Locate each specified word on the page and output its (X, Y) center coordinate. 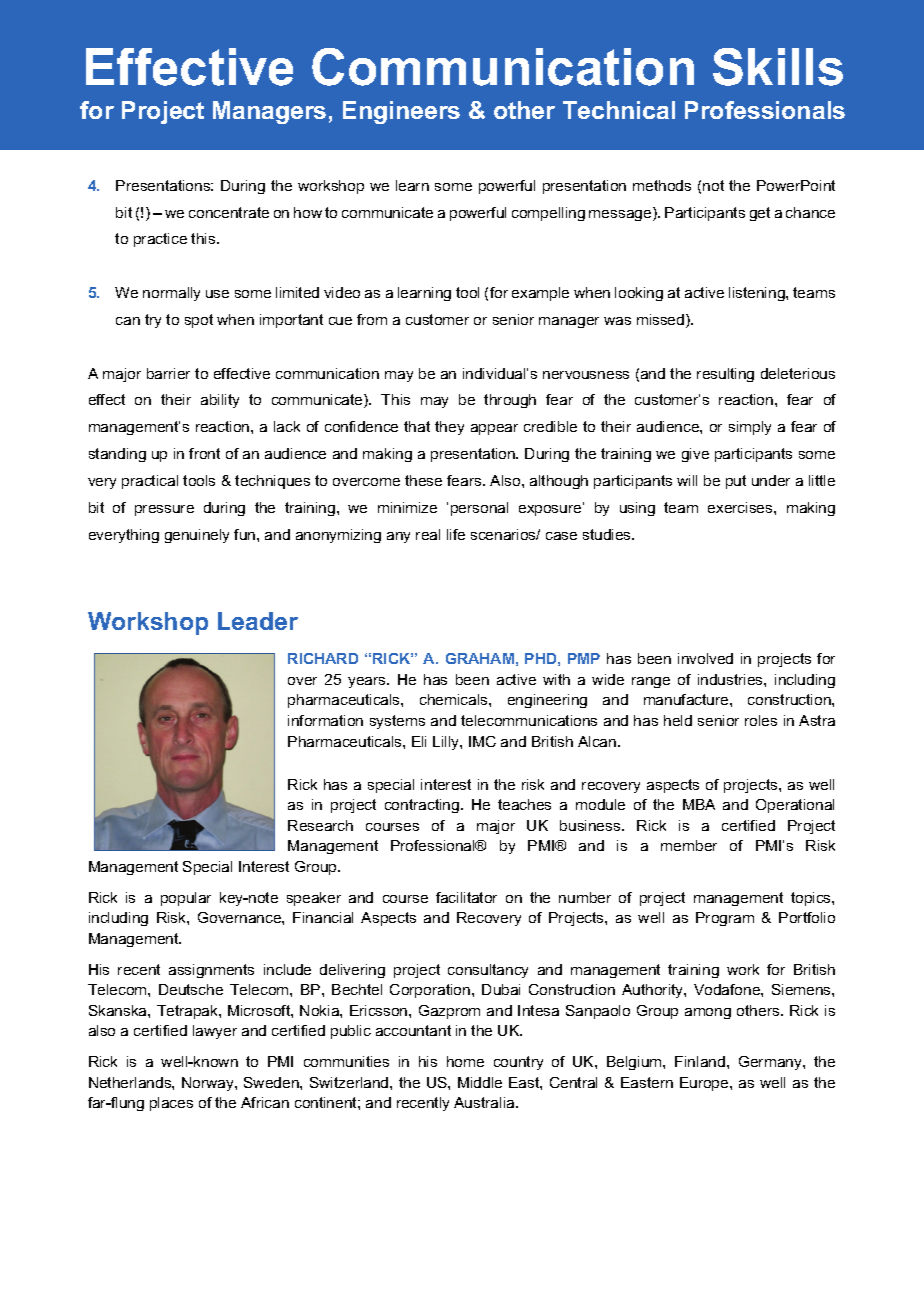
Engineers (401, 112)
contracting (422, 806)
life (456, 534)
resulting (725, 375)
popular (186, 899)
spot (199, 321)
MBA (699, 804)
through (510, 401)
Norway (209, 1084)
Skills (778, 67)
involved (705, 658)
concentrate (229, 212)
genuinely (197, 536)
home (465, 1061)
